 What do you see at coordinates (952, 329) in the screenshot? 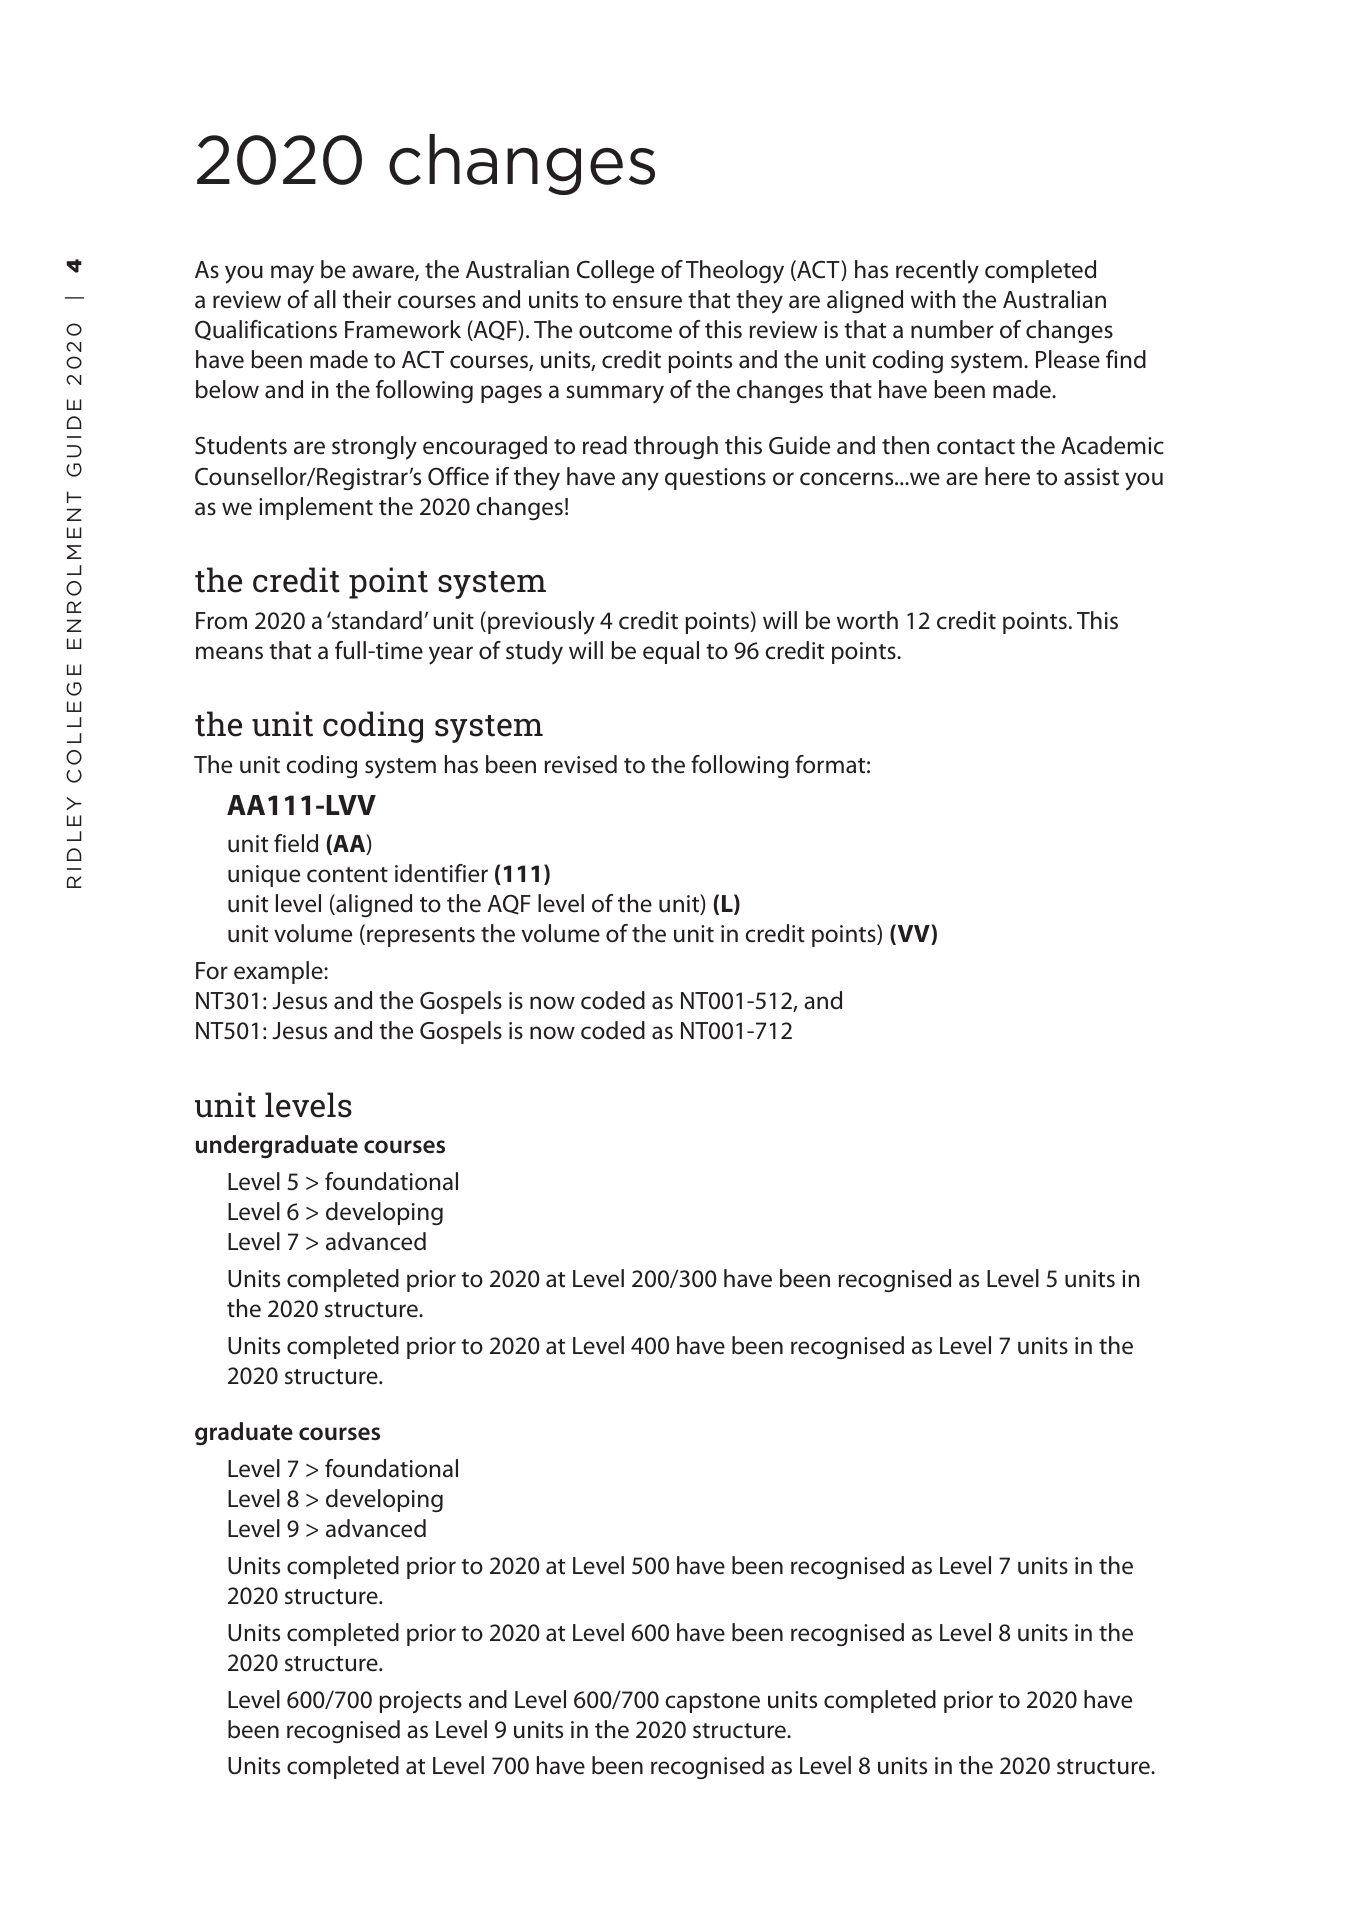
I see `number` at bounding box center [952, 329].
